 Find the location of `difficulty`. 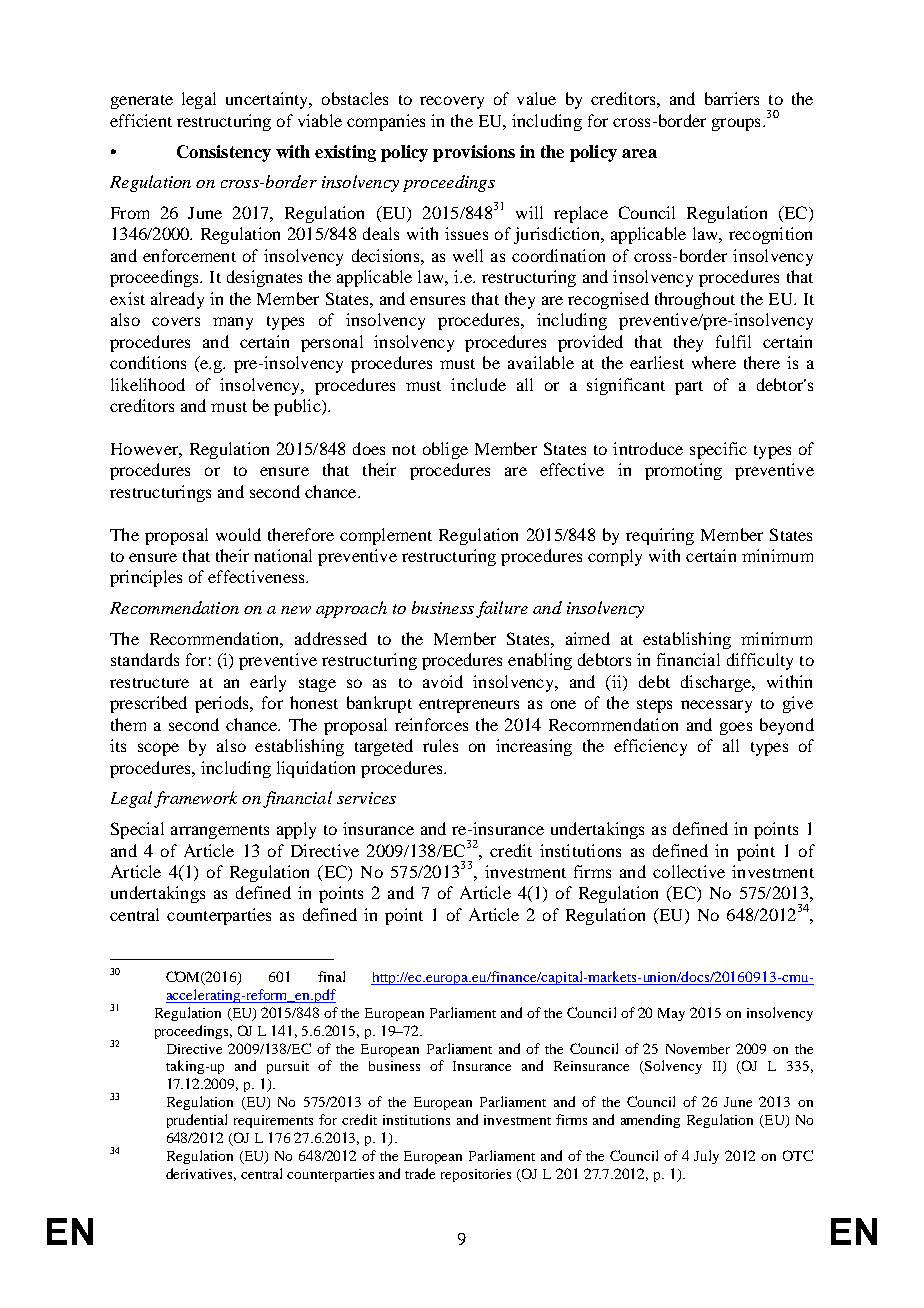

difficulty is located at coordinates (760, 661).
